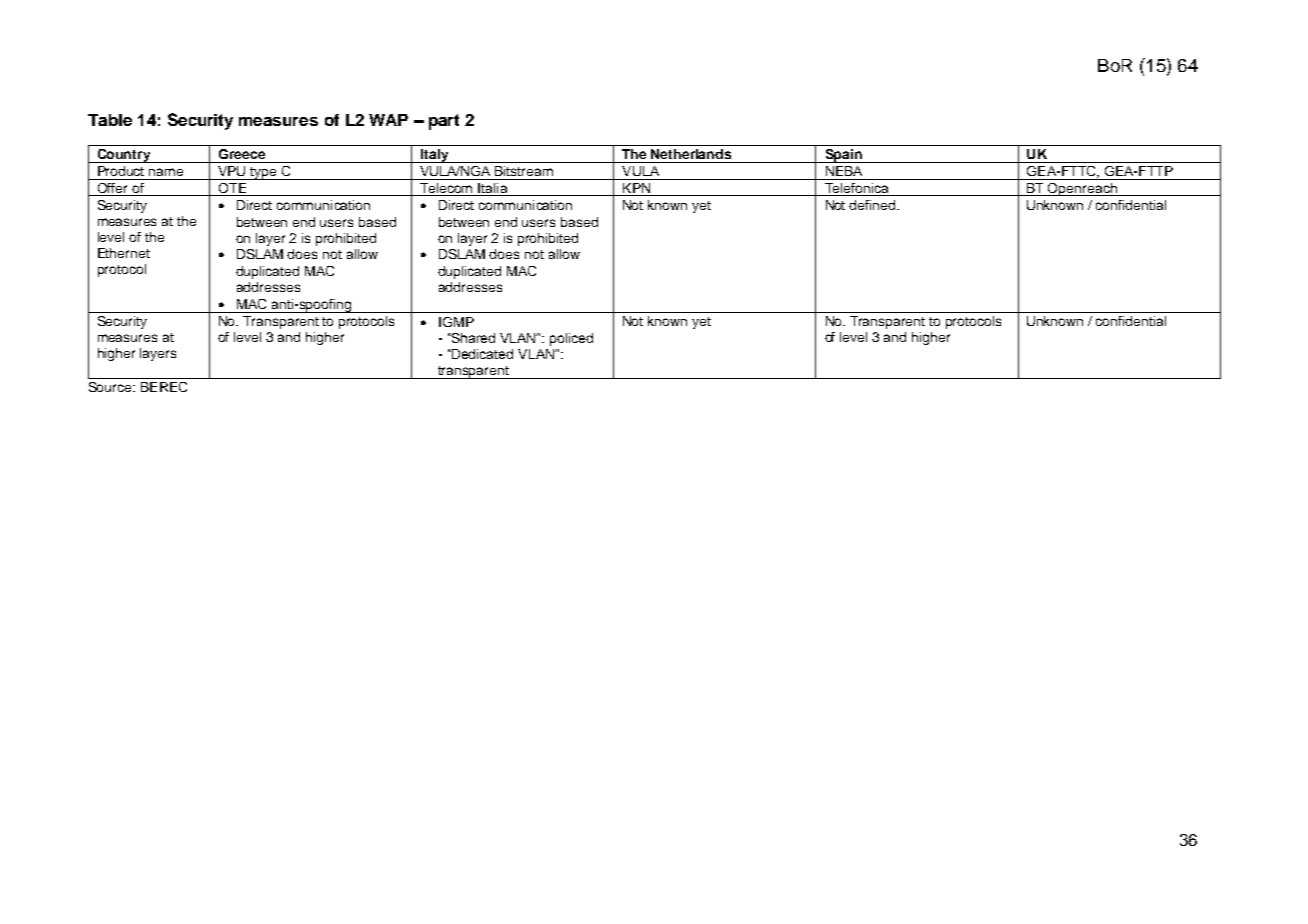 Image resolution: width=1308 pixels, height=924 pixels. I want to click on Italy, so click(435, 156).
